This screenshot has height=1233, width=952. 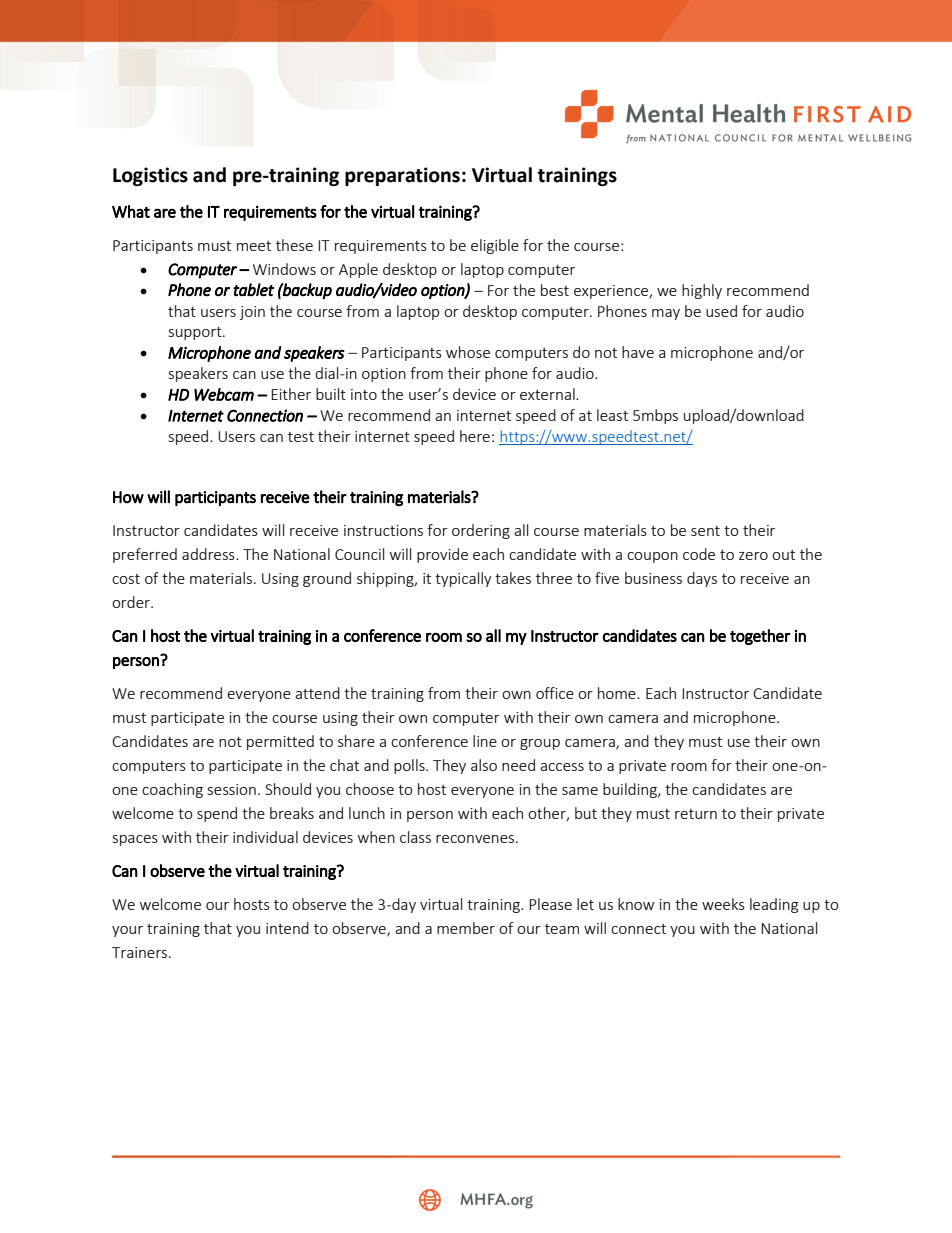 I want to click on Logistics, so click(x=150, y=176).
